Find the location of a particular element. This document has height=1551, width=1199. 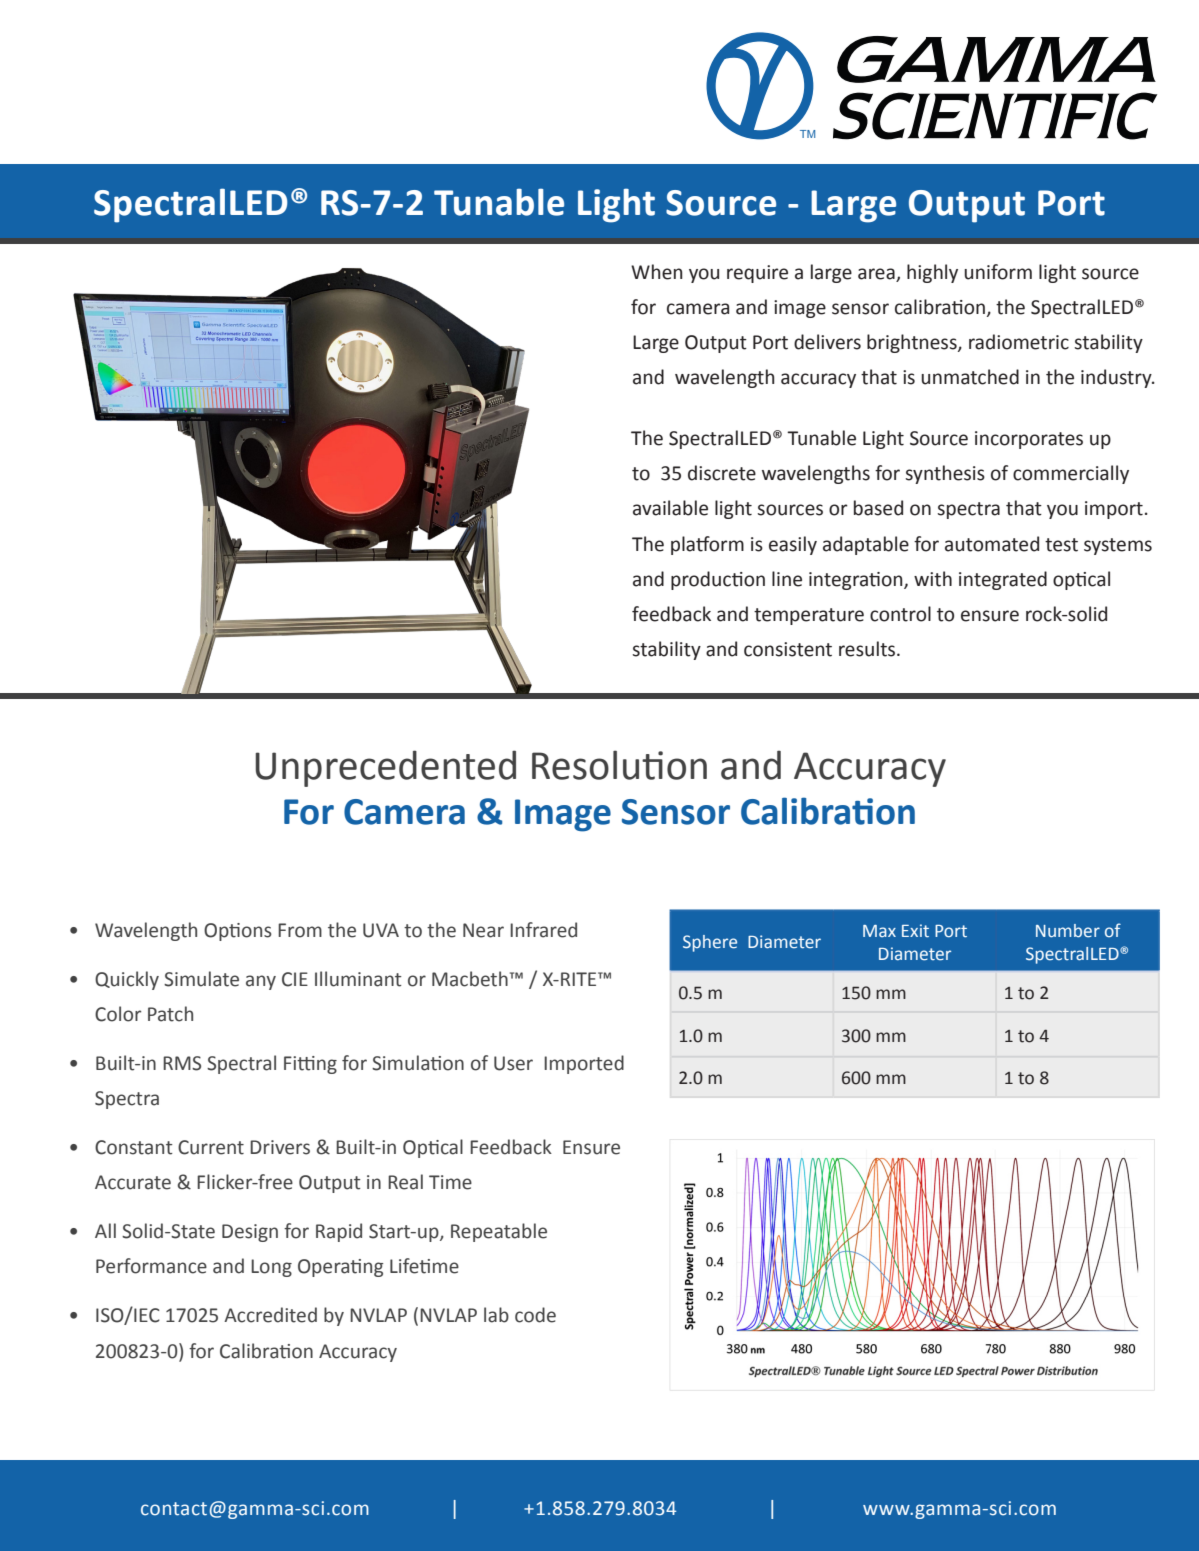

integrated is located at coordinates (1003, 580).
